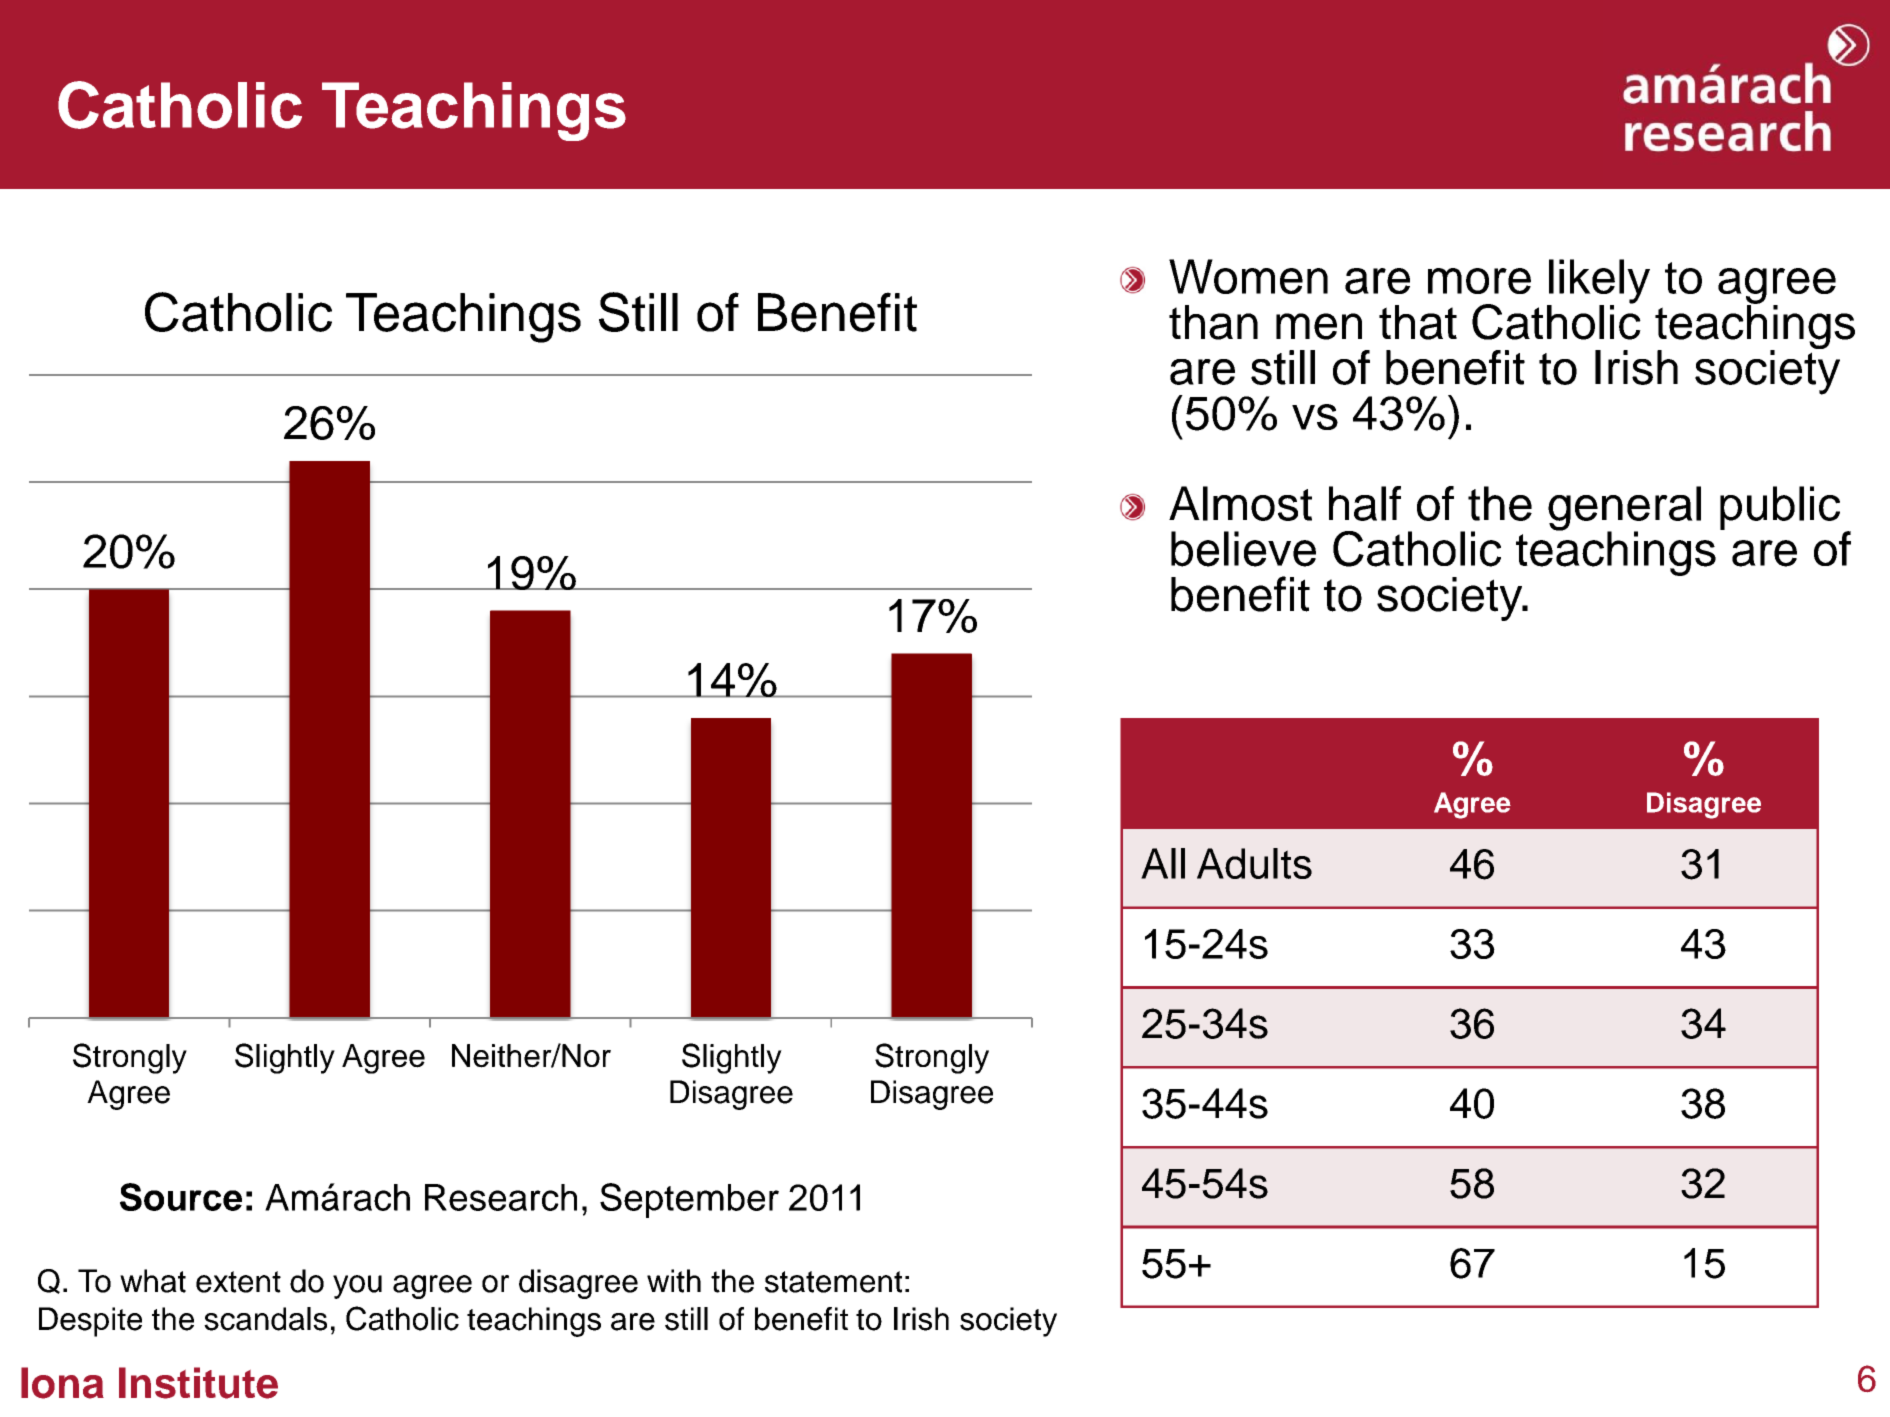  I want to click on All, so click(1163, 863).
